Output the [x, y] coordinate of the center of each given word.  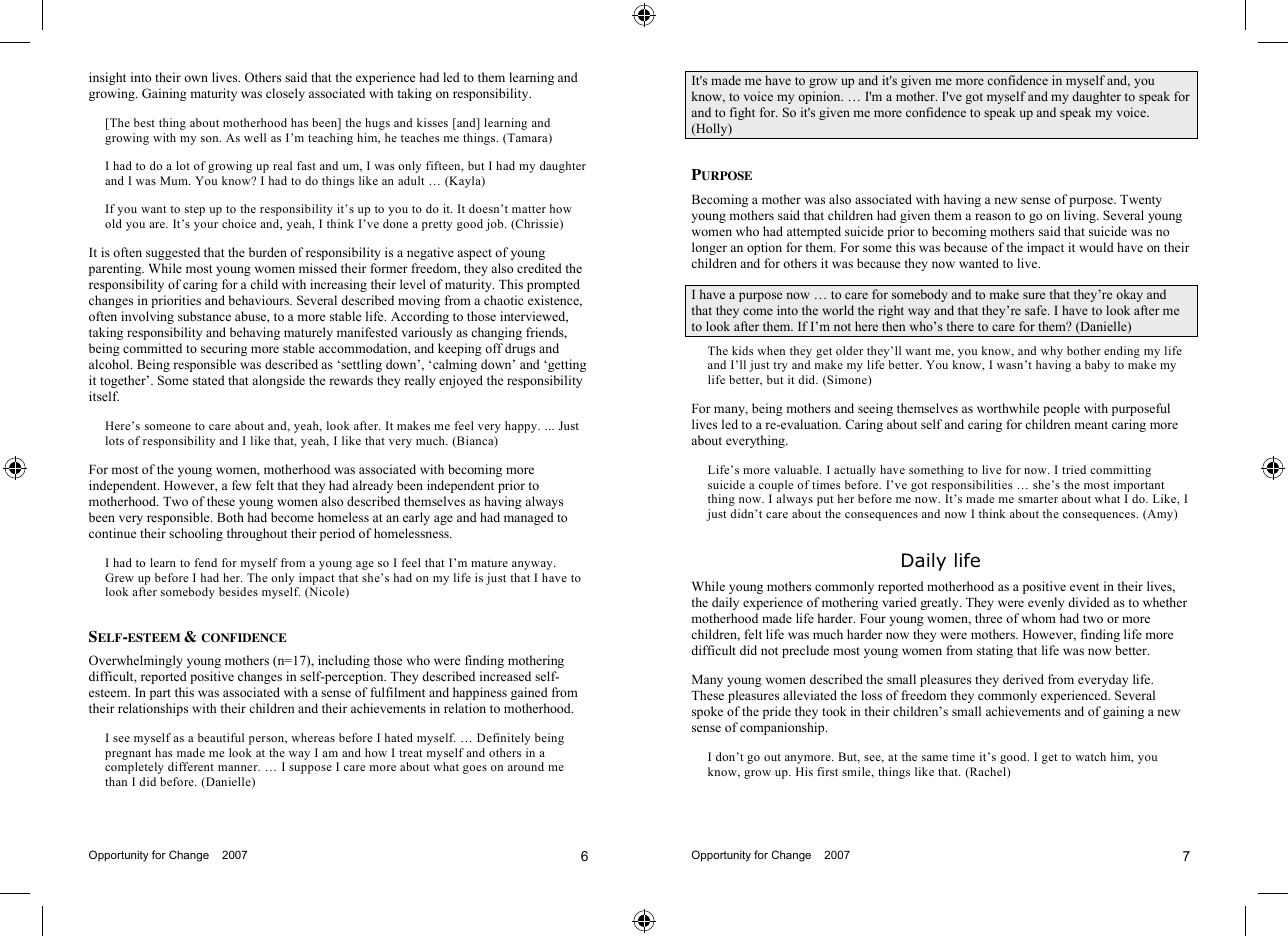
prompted [553, 285]
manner [239, 768]
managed [529, 518]
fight [742, 113]
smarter [1038, 499]
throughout [257, 534]
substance [204, 316]
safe [1037, 310]
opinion [820, 97]
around [526, 766]
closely [285, 94]
